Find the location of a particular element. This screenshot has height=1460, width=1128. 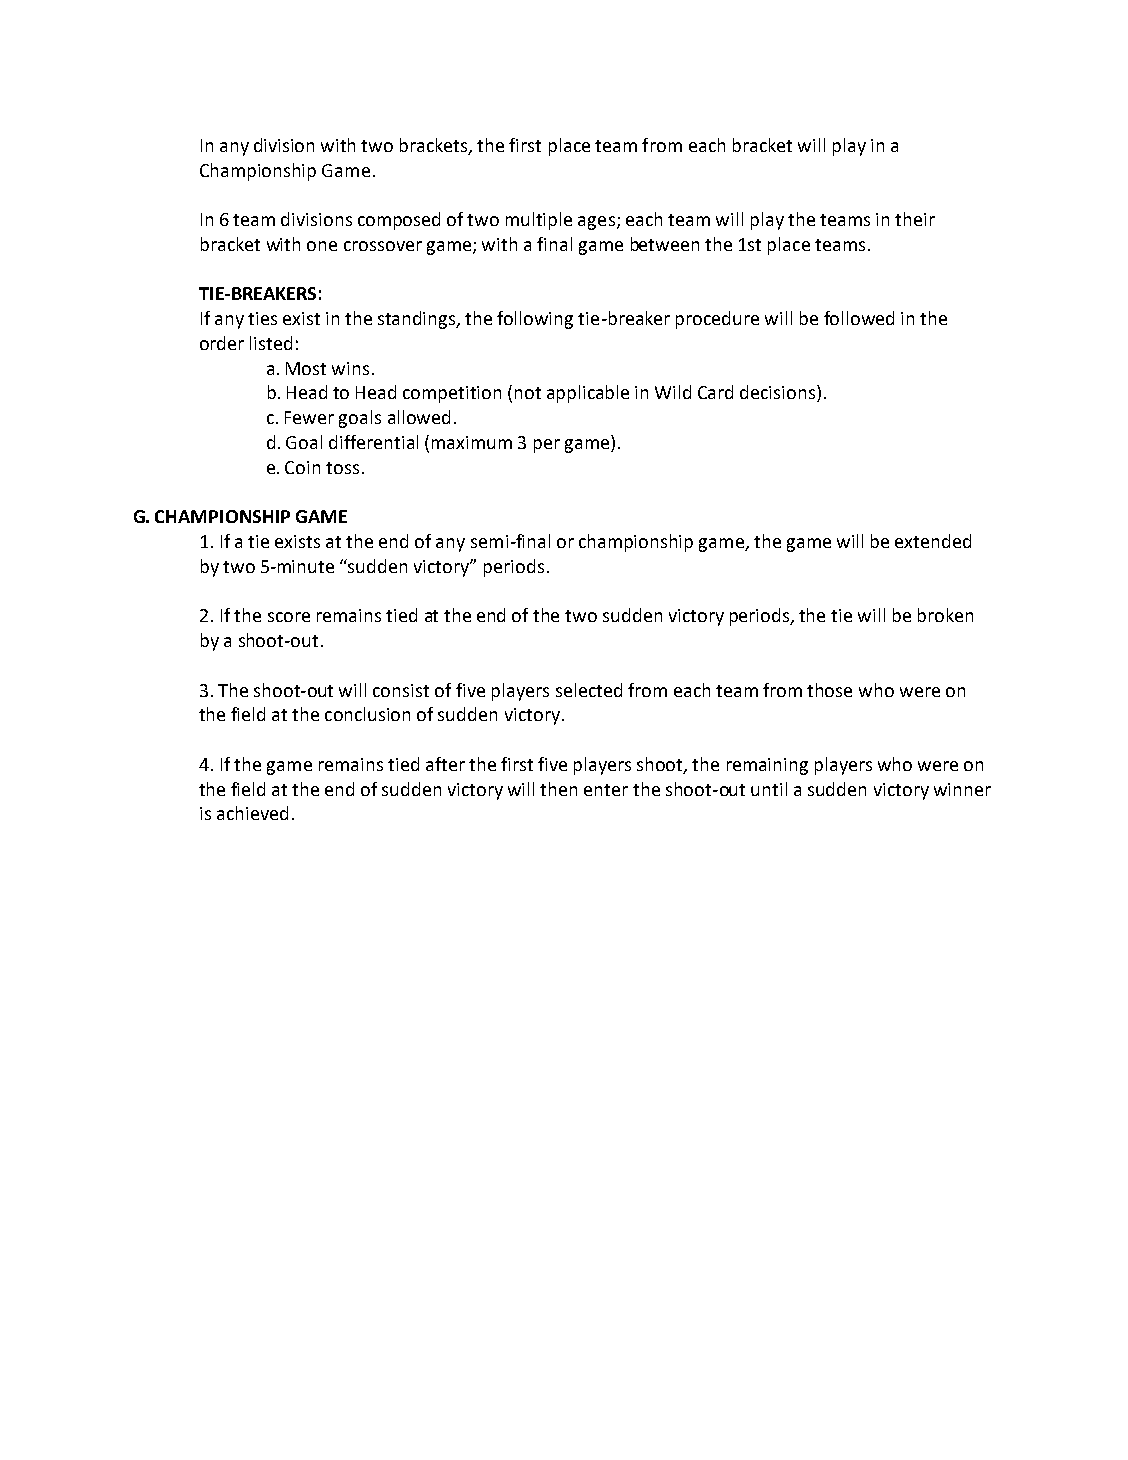

score is located at coordinates (289, 617).
